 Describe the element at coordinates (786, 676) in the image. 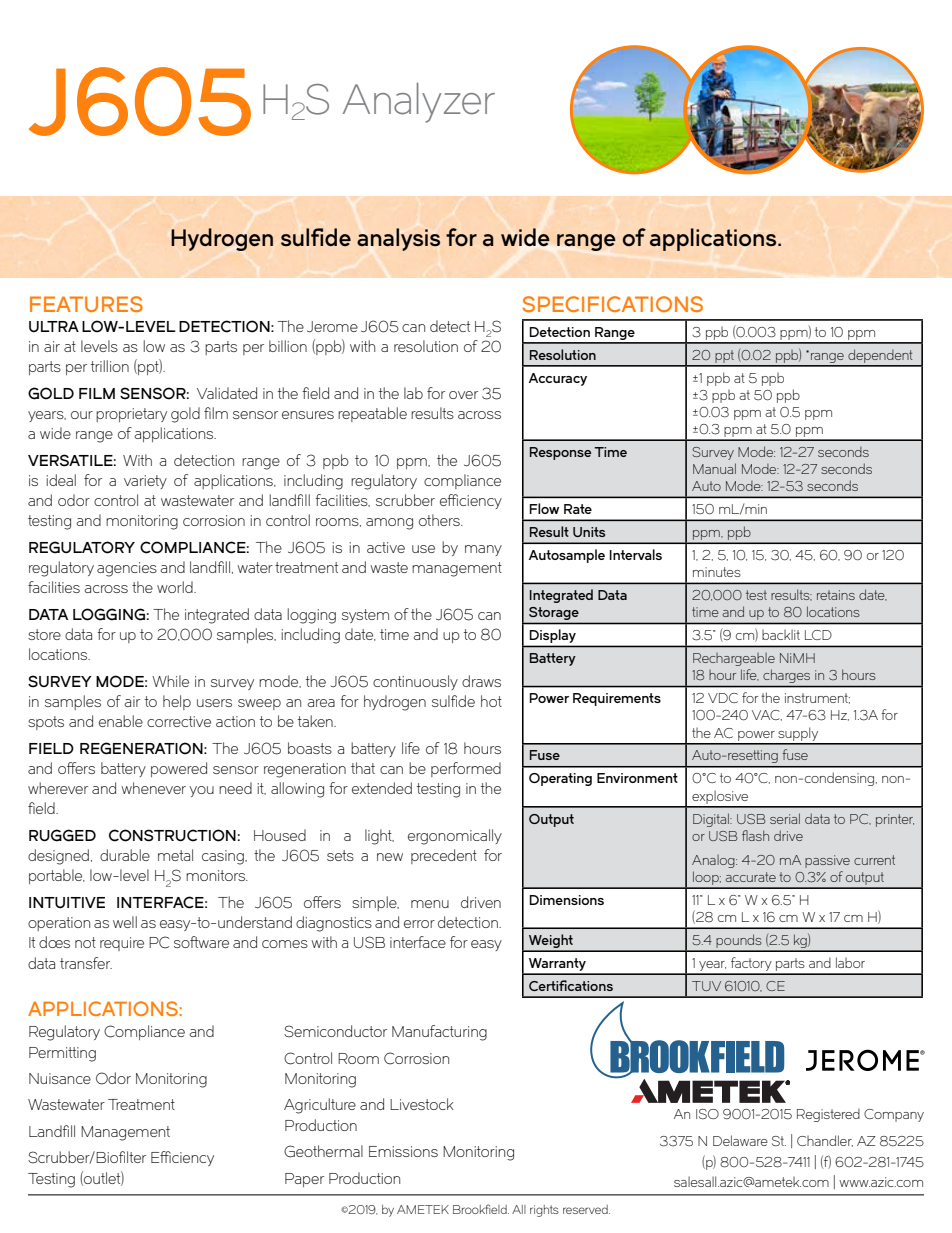

I see `charges` at that location.
